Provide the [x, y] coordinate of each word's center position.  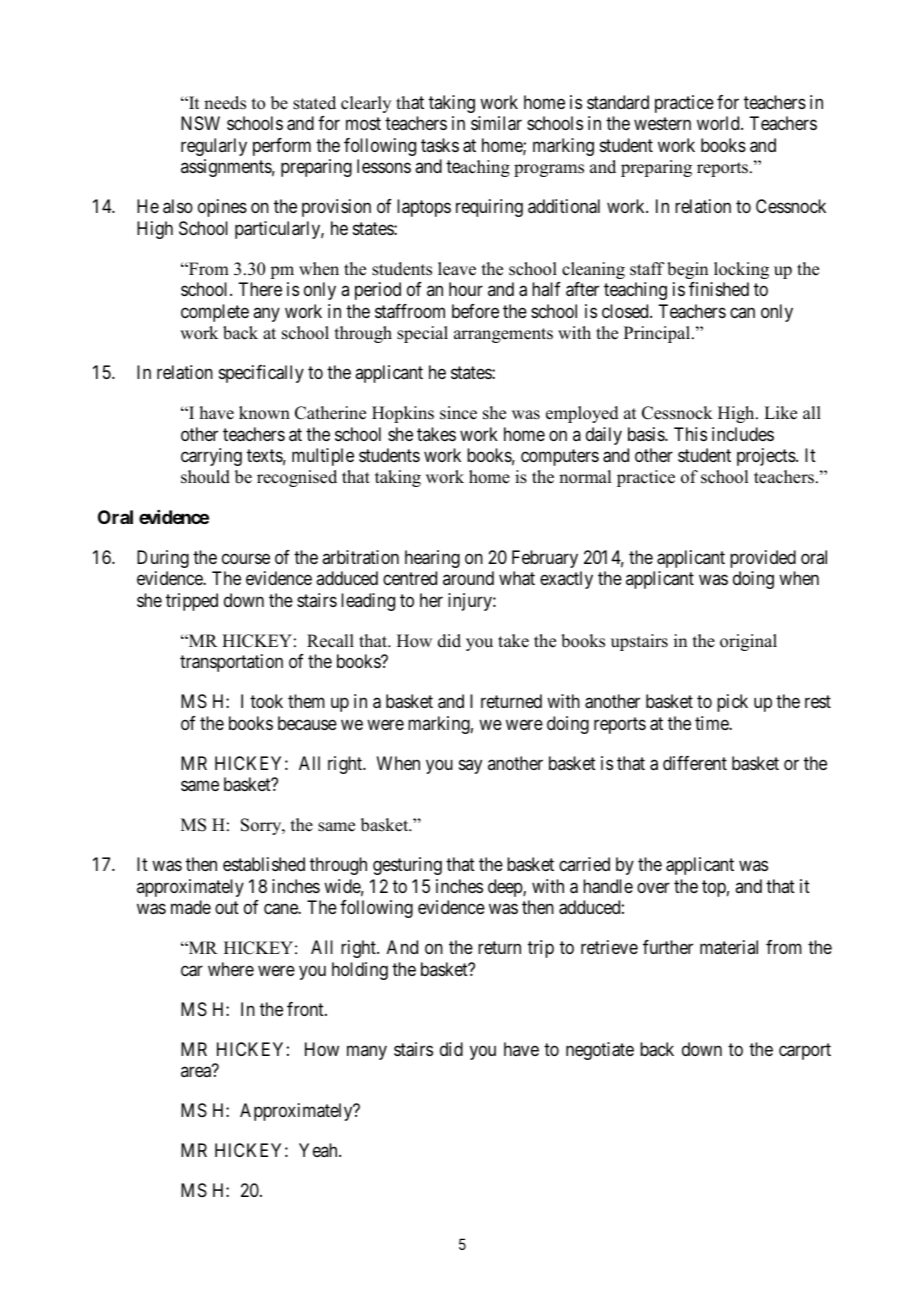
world [719, 123]
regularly [214, 147]
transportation [231, 663]
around [468, 578]
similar [496, 123]
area [196, 1072]
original [748, 642]
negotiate [600, 1051]
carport [805, 1051]
